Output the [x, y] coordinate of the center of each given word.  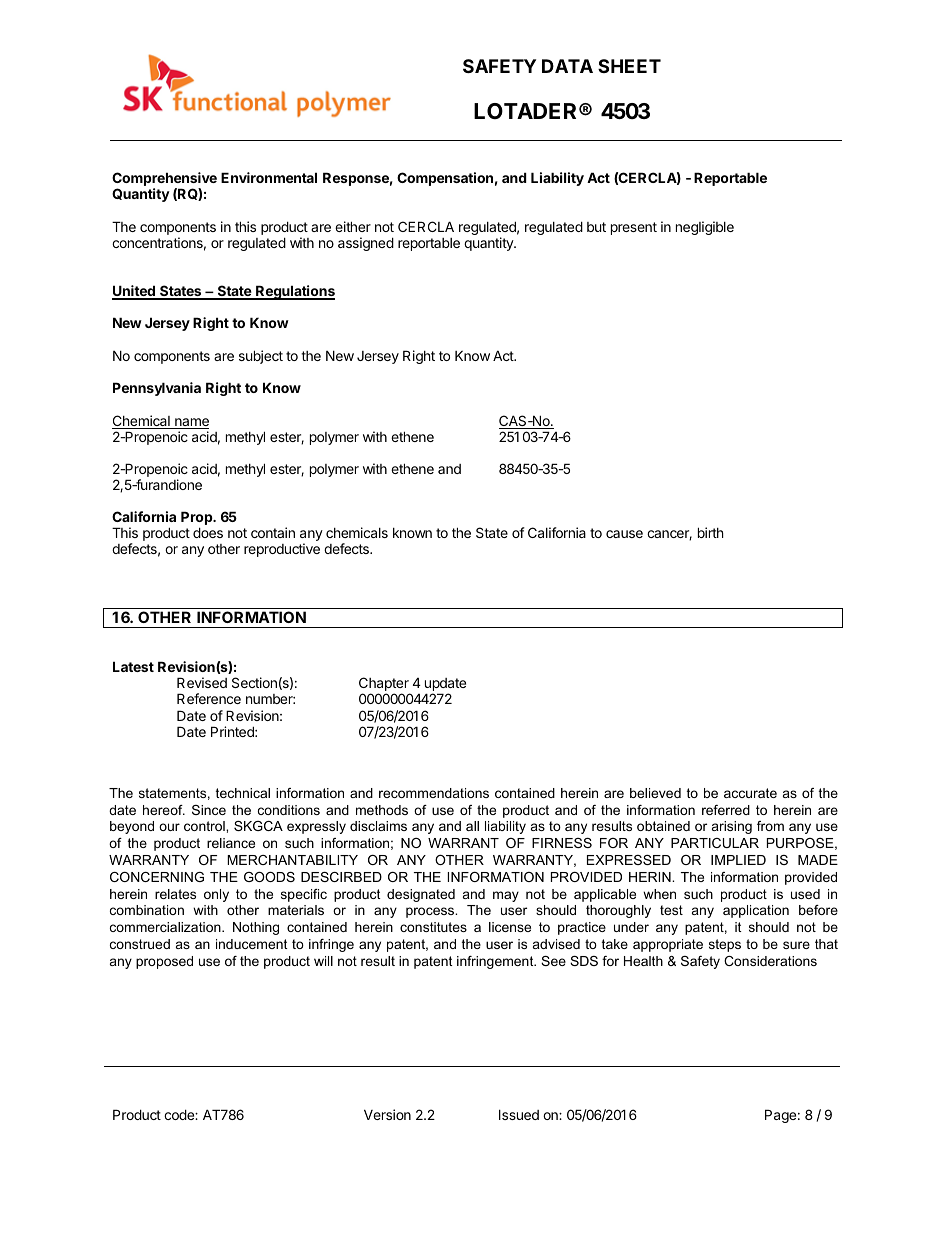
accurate [750, 793]
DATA [567, 66]
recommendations [434, 793]
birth [711, 532]
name [191, 423]
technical [243, 793]
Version [387, 1114]
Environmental [269, 177]
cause [624, 534]
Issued [519, 1114]
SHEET [629, 66]
